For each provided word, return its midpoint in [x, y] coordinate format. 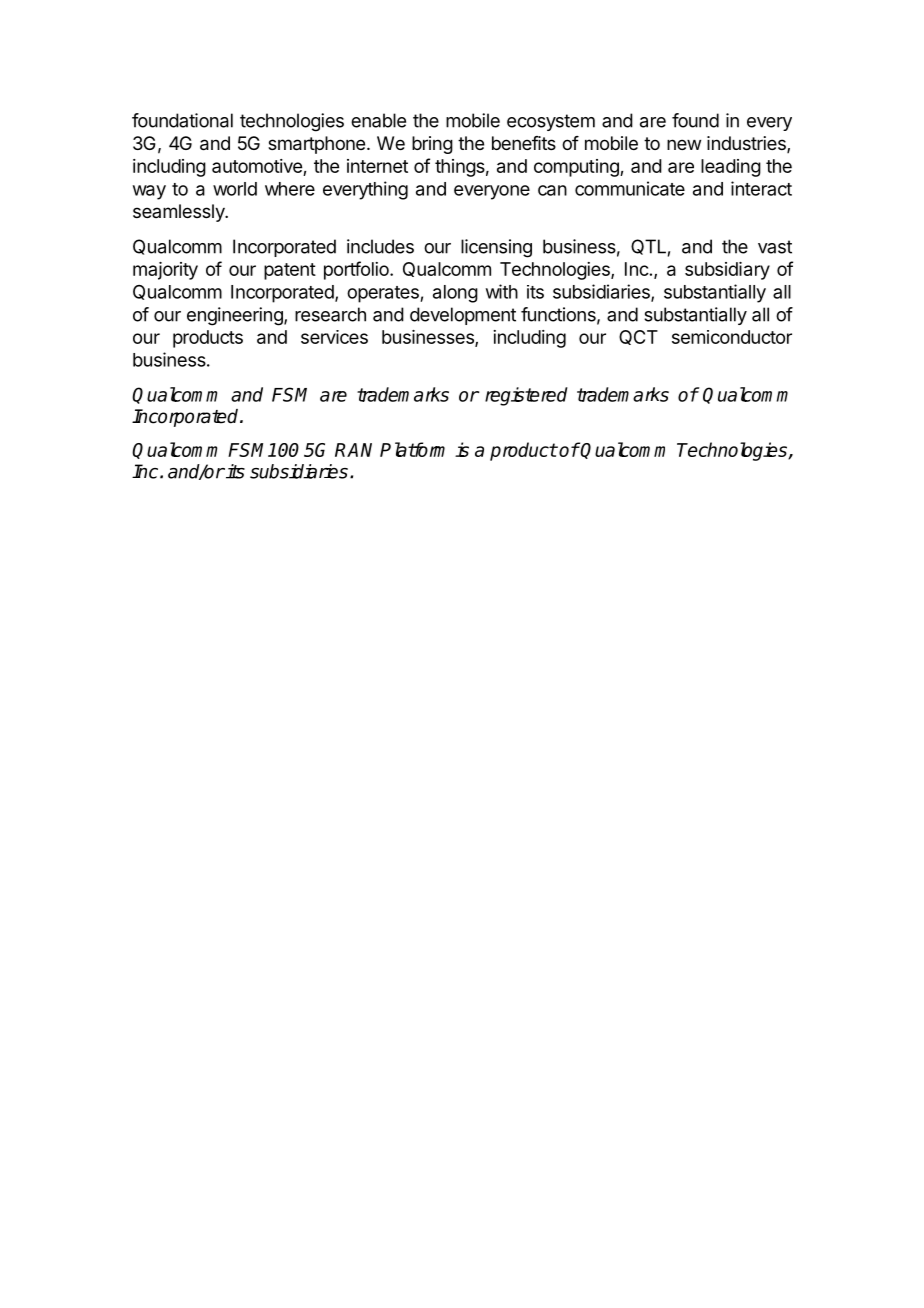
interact [761, 188]
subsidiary [727, 271]
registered [526, 396]
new [684, 144]
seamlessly [180, 213]
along [455, 294]
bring [432, 145]
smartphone [316, 145]
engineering [236, 316]
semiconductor [732, 337]
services [334, 337]
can [552, 190]
